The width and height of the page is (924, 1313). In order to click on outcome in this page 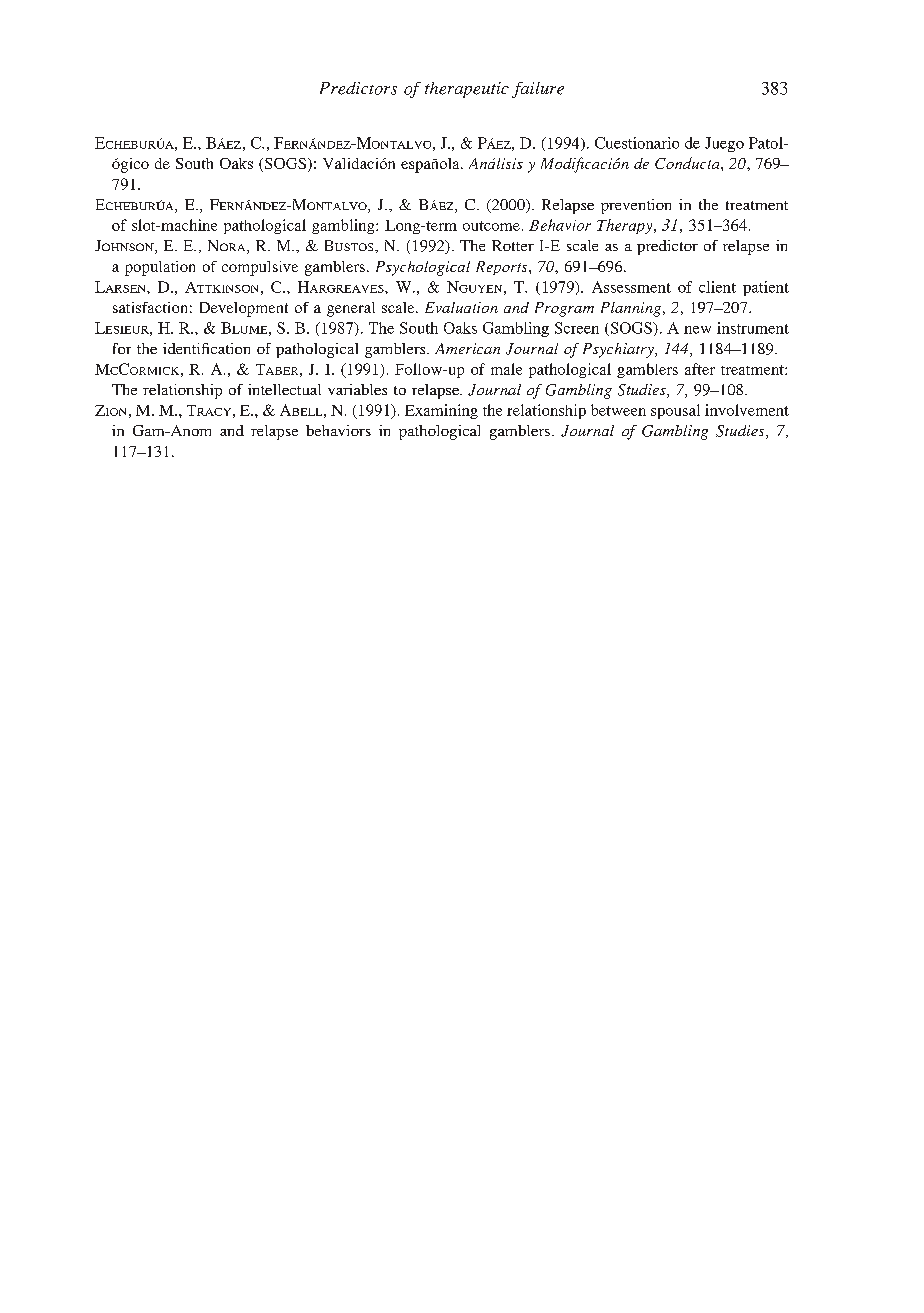, I will do `click(491, 226)`.
